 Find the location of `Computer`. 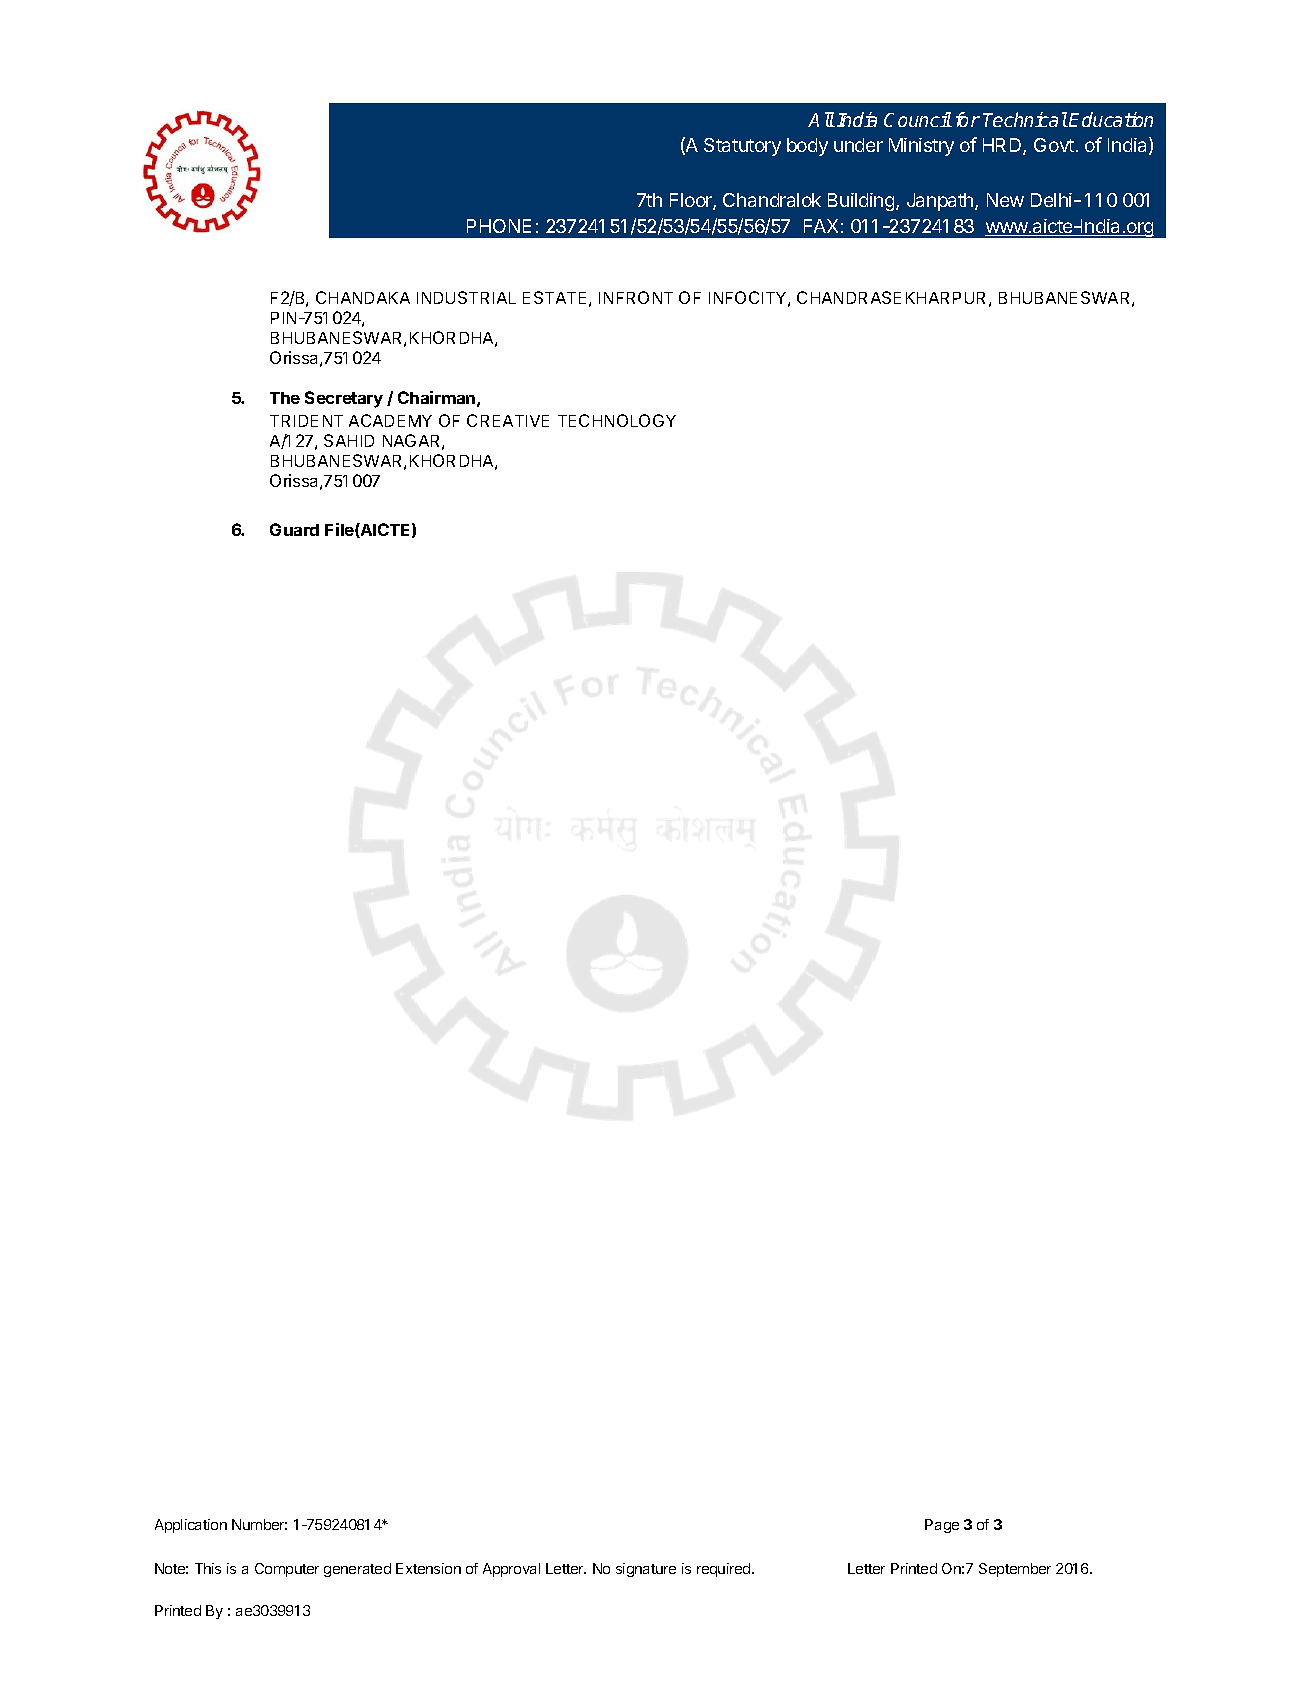

Computer is located at coordinates (287, 1570).
